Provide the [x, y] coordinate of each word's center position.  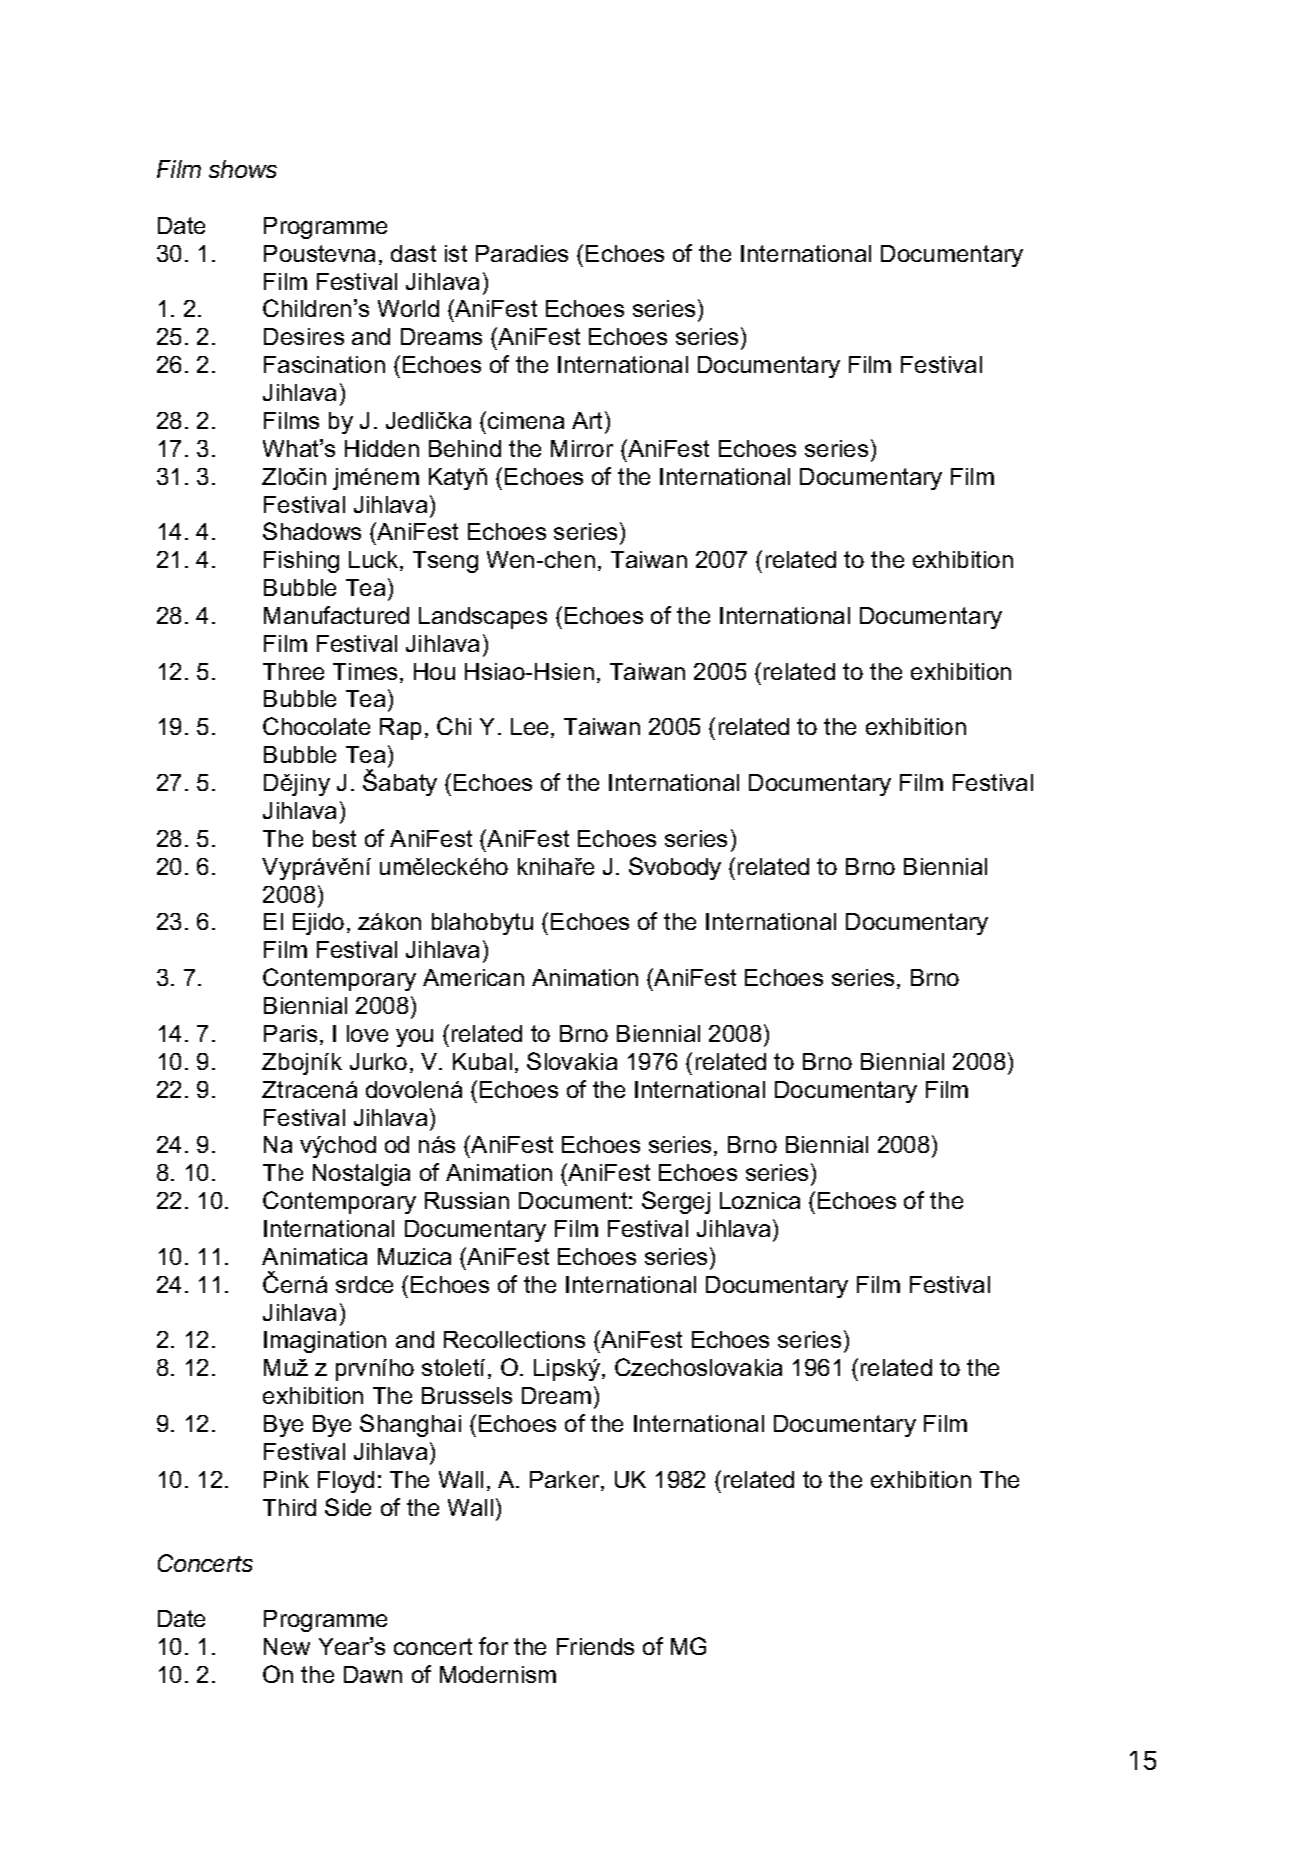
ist [456, 253]
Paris [290, 1033]
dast [413, 253]
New [287, 1646]
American [473, 977]
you [414, 1038]
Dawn [373, 1674]
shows [243, 169]
